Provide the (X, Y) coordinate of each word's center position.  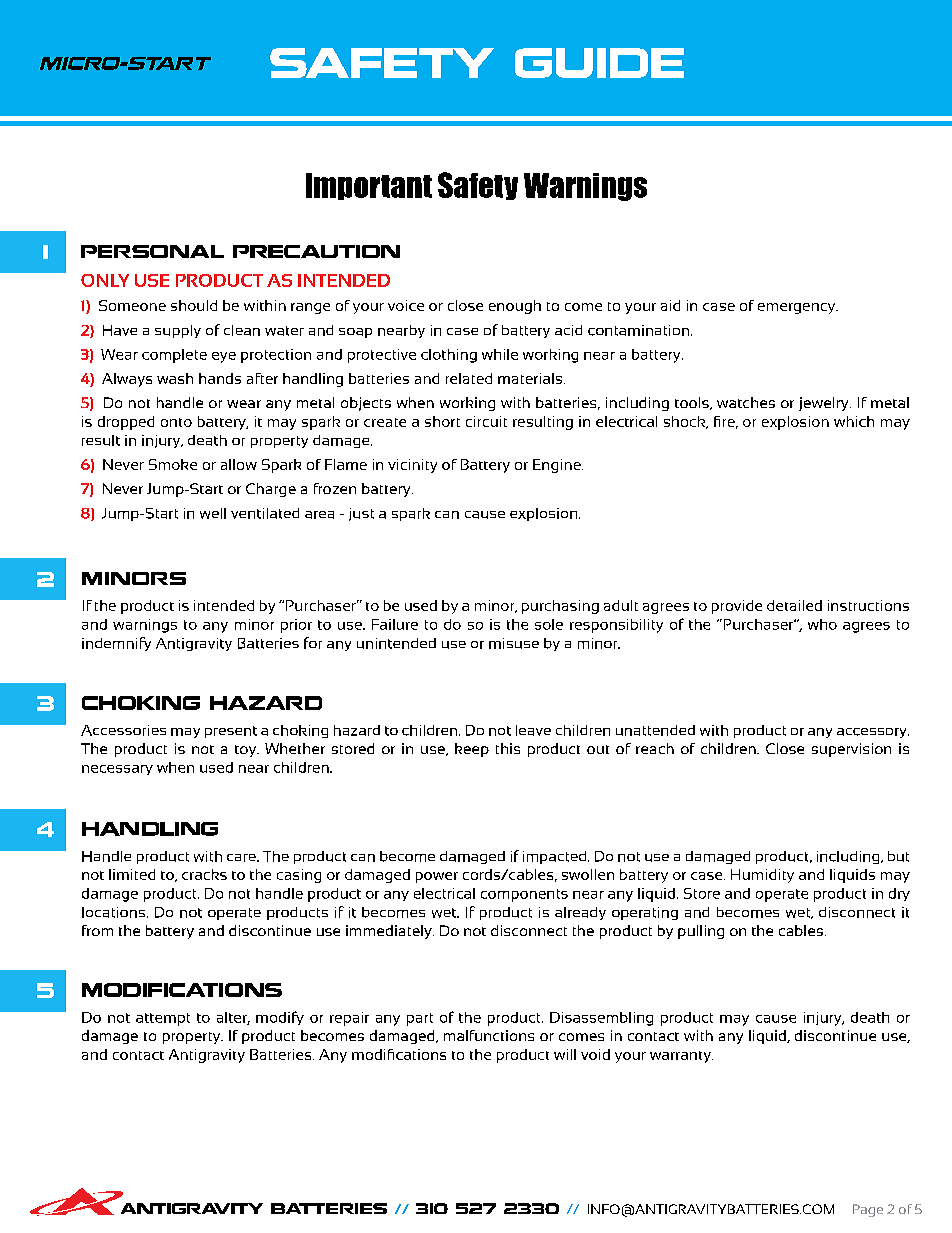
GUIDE (599, 63)
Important (369, 186)
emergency (798, 308)
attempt (163, 1019)
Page (868, 1210)
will (565, 1054)
